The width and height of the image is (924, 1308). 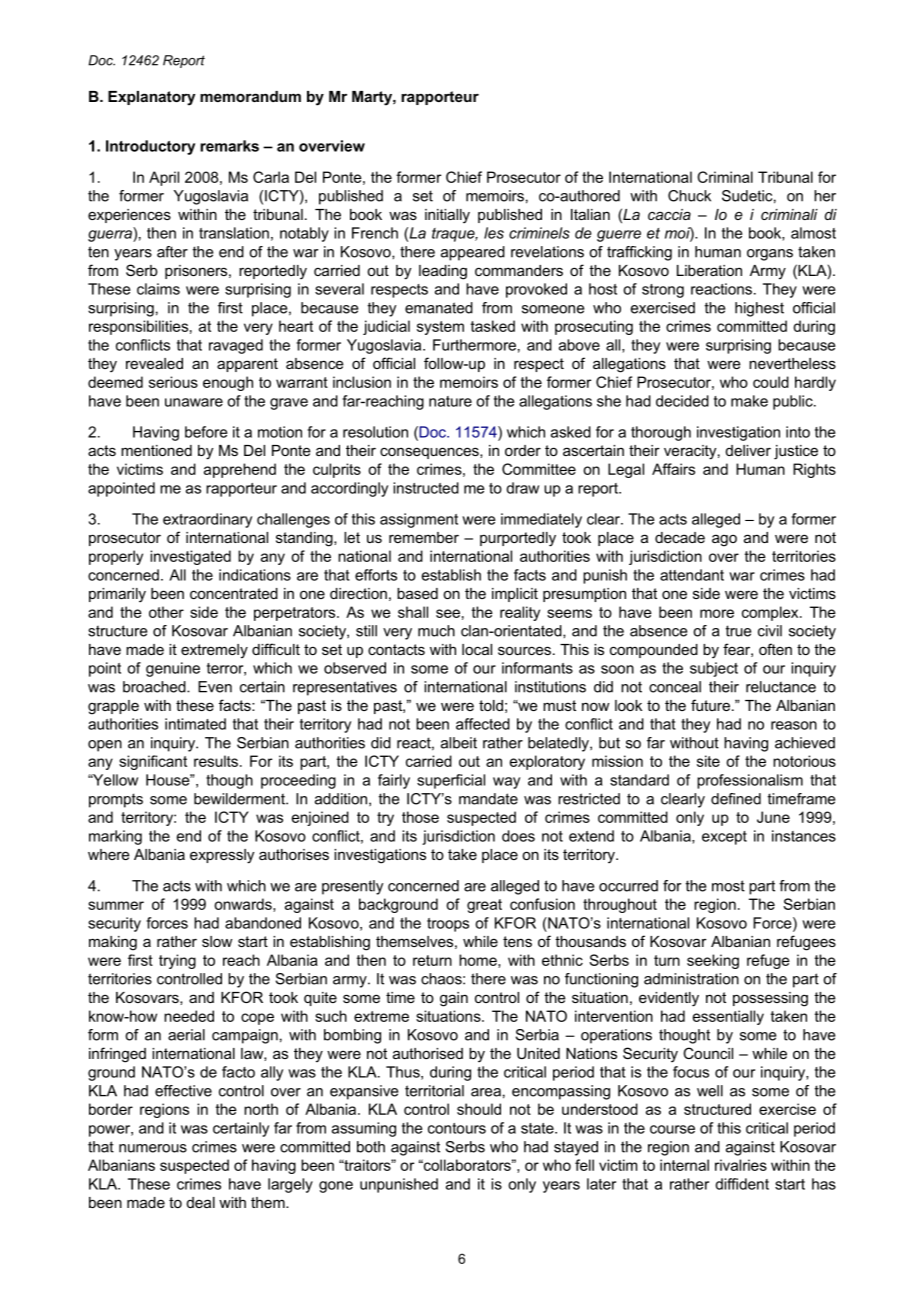 What do you see at coordinates (473, 253) in the image?
I see `appeared` at bounding box center [473, 253].
